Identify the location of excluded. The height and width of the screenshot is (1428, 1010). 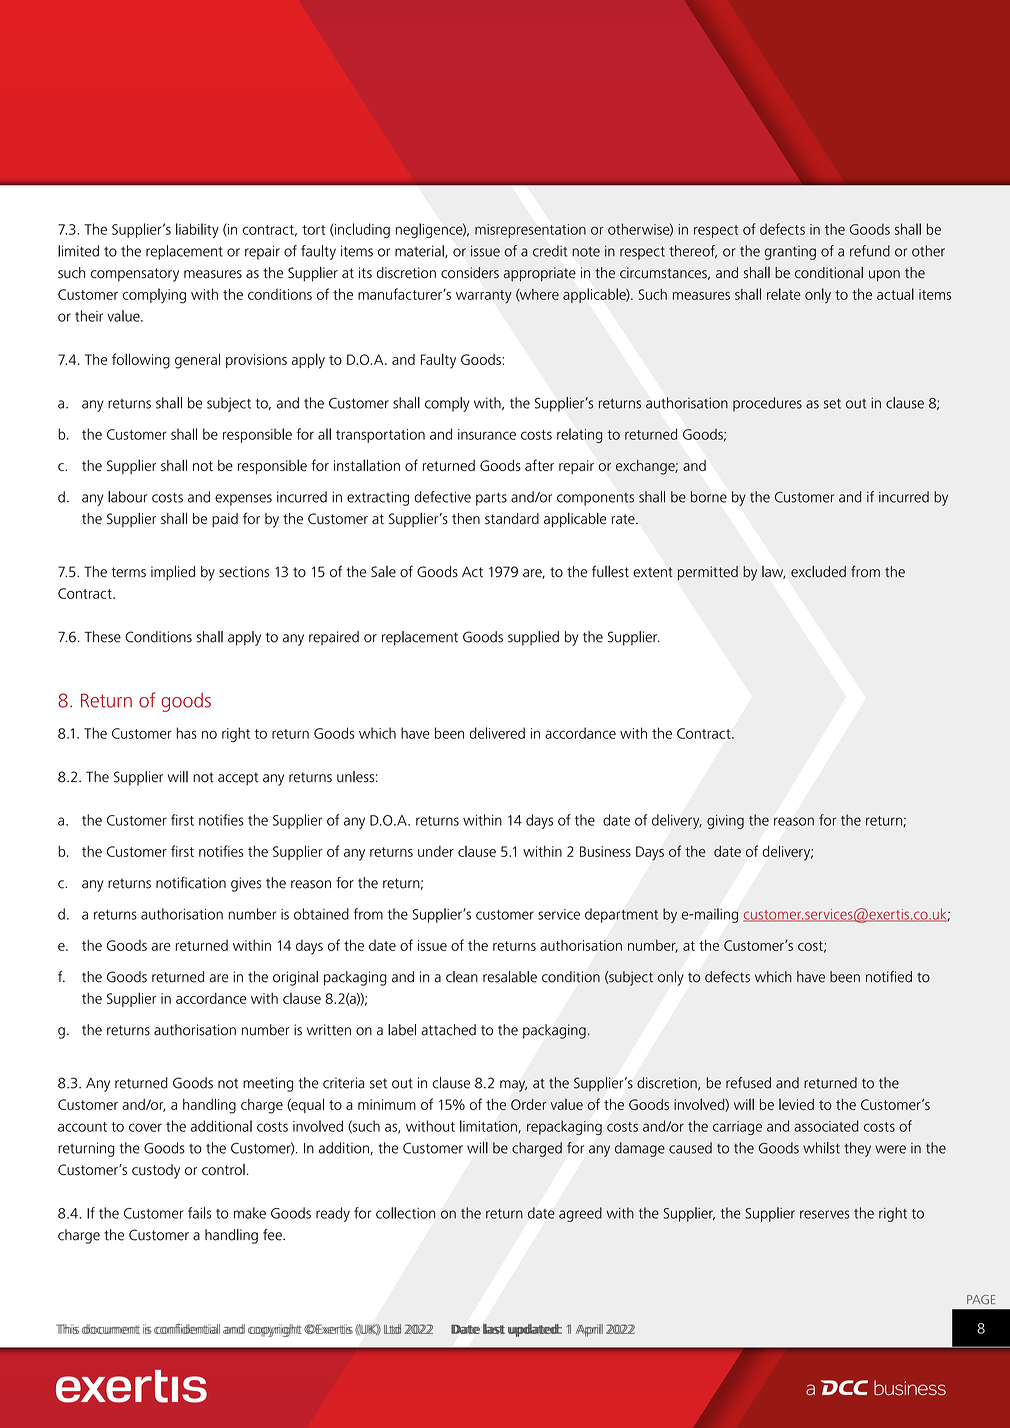
(818, 572).
